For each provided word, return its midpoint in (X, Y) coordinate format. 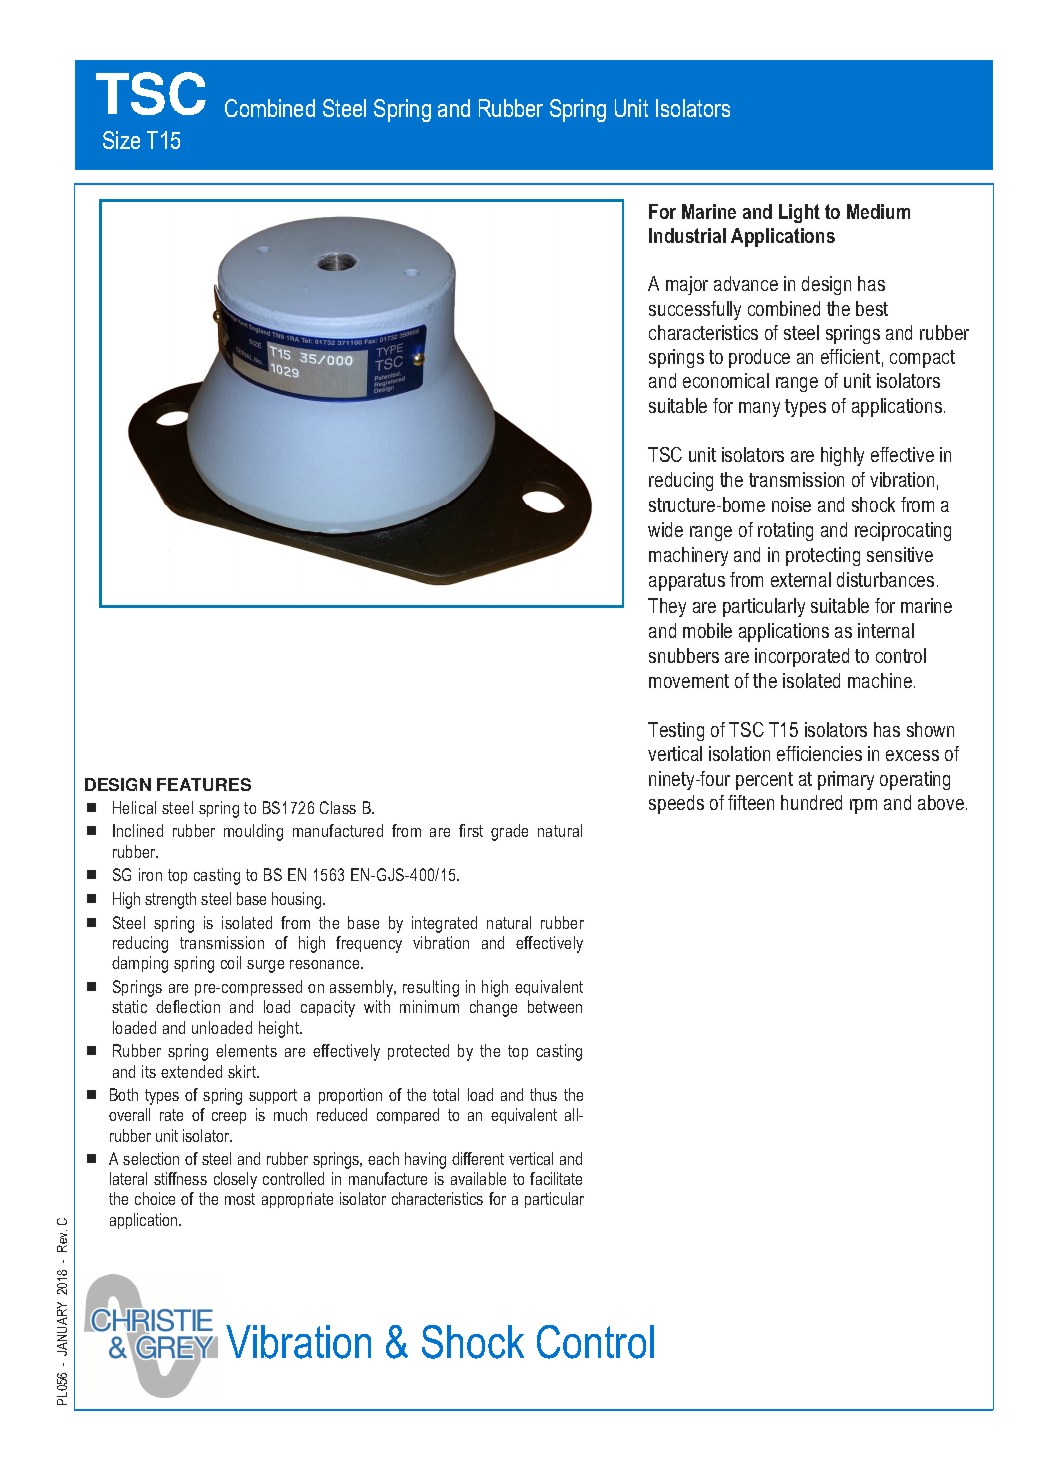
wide (665, 529)
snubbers (684, 655)
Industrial (687, 235)
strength (170, 900)
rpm (863, 806)
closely (235, 1180)
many (759, 409)
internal (886, 630)
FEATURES (204, 784)
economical (726, 380)
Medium (878, 211)
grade (509, 832)
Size (121, 140)
